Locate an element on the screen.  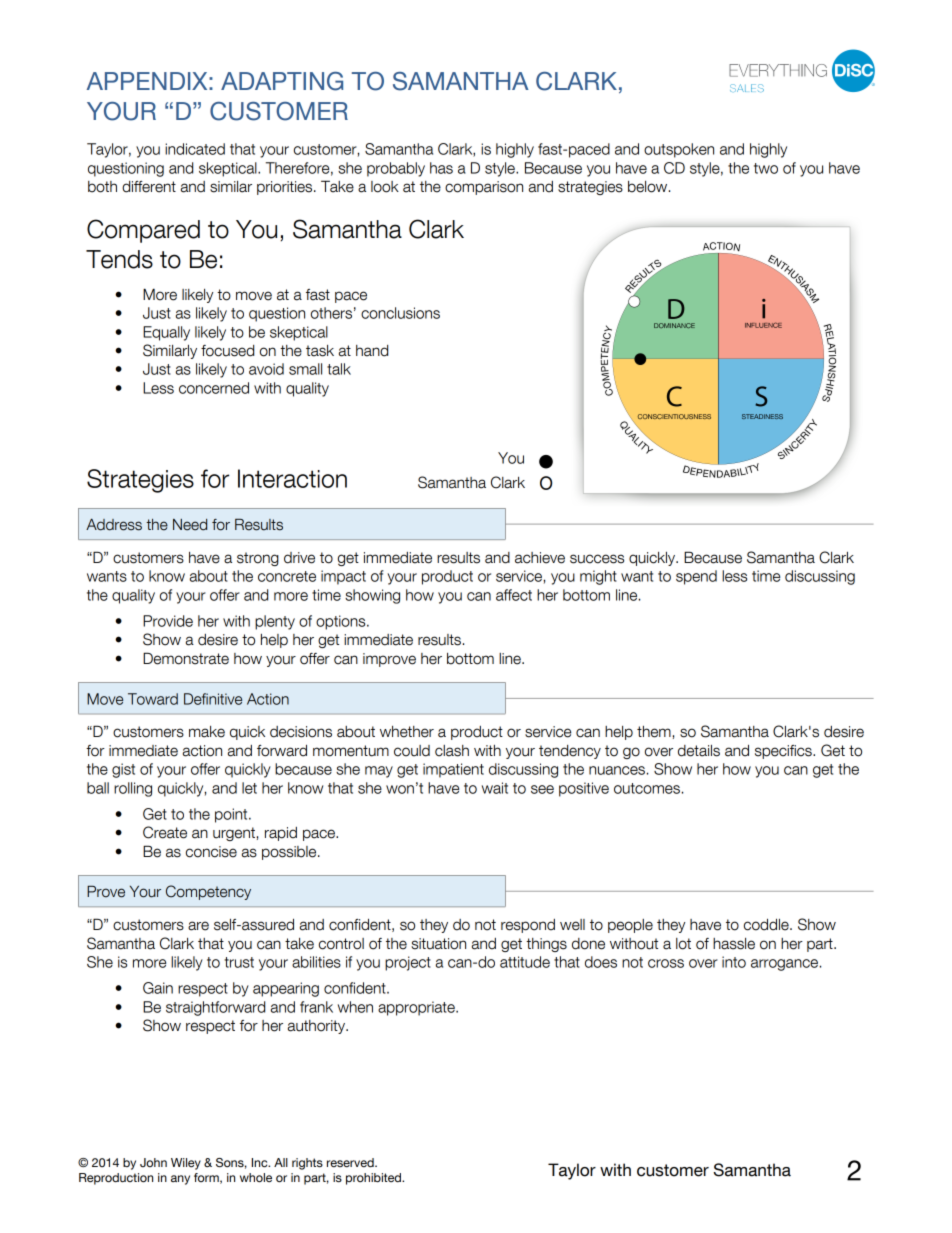
outcomes is located at coordinates (647, 788).
